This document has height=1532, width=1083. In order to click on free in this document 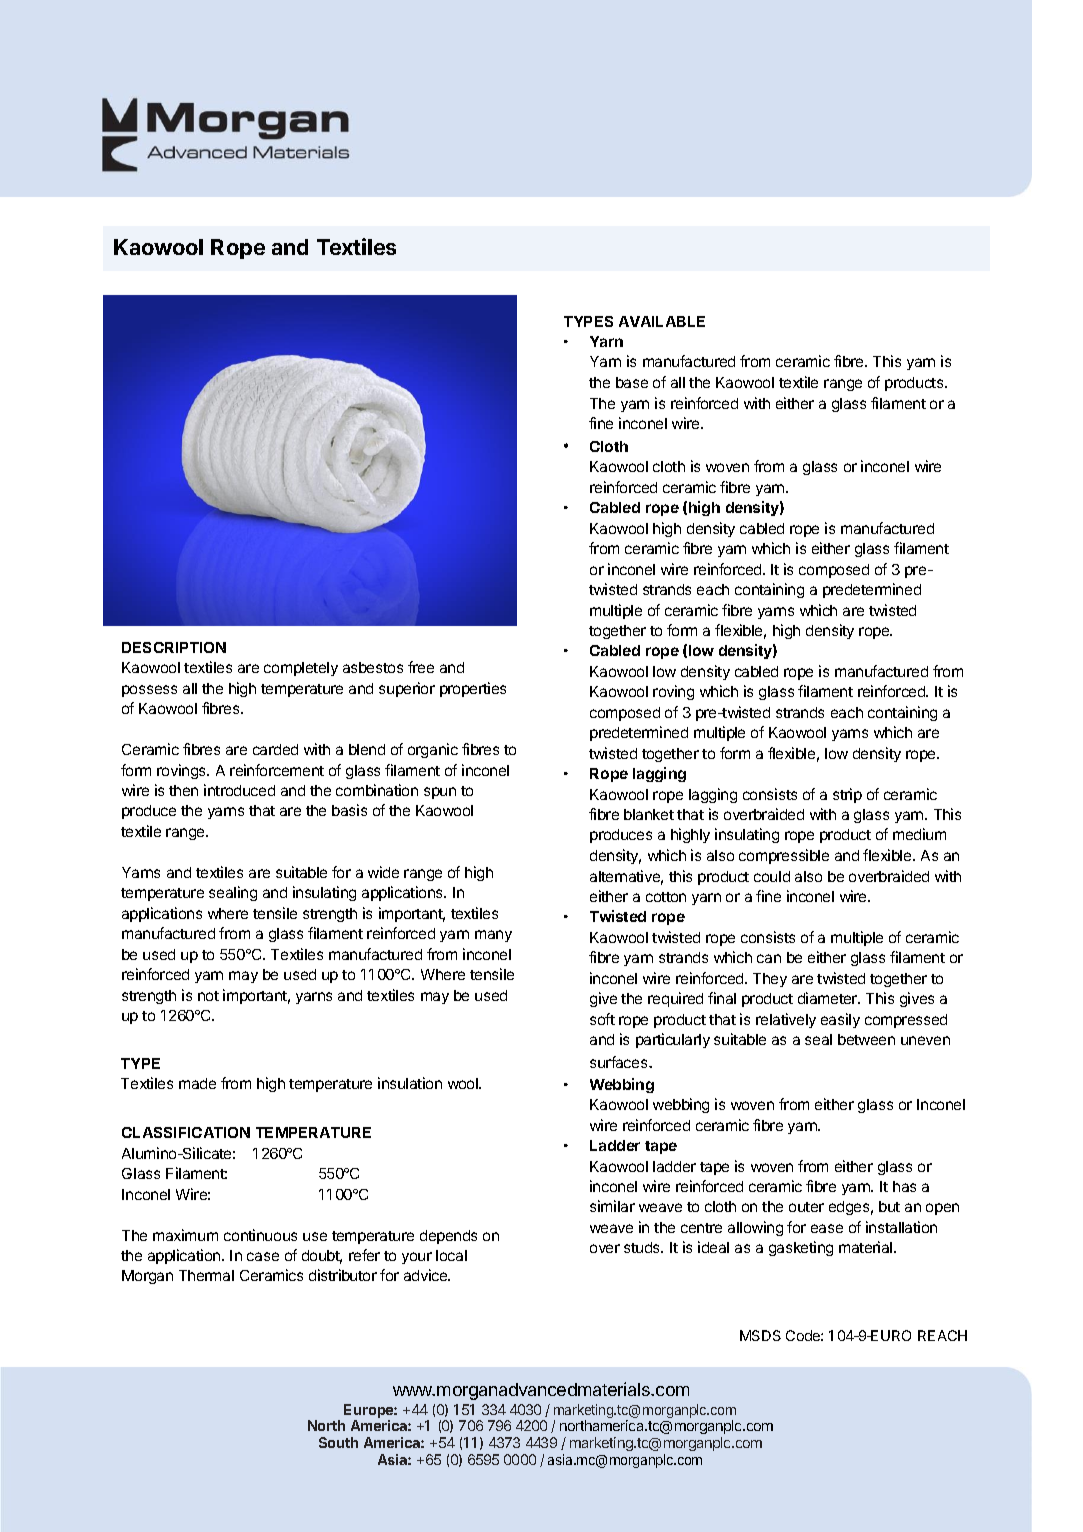, I will do `click(421, 667)`.
